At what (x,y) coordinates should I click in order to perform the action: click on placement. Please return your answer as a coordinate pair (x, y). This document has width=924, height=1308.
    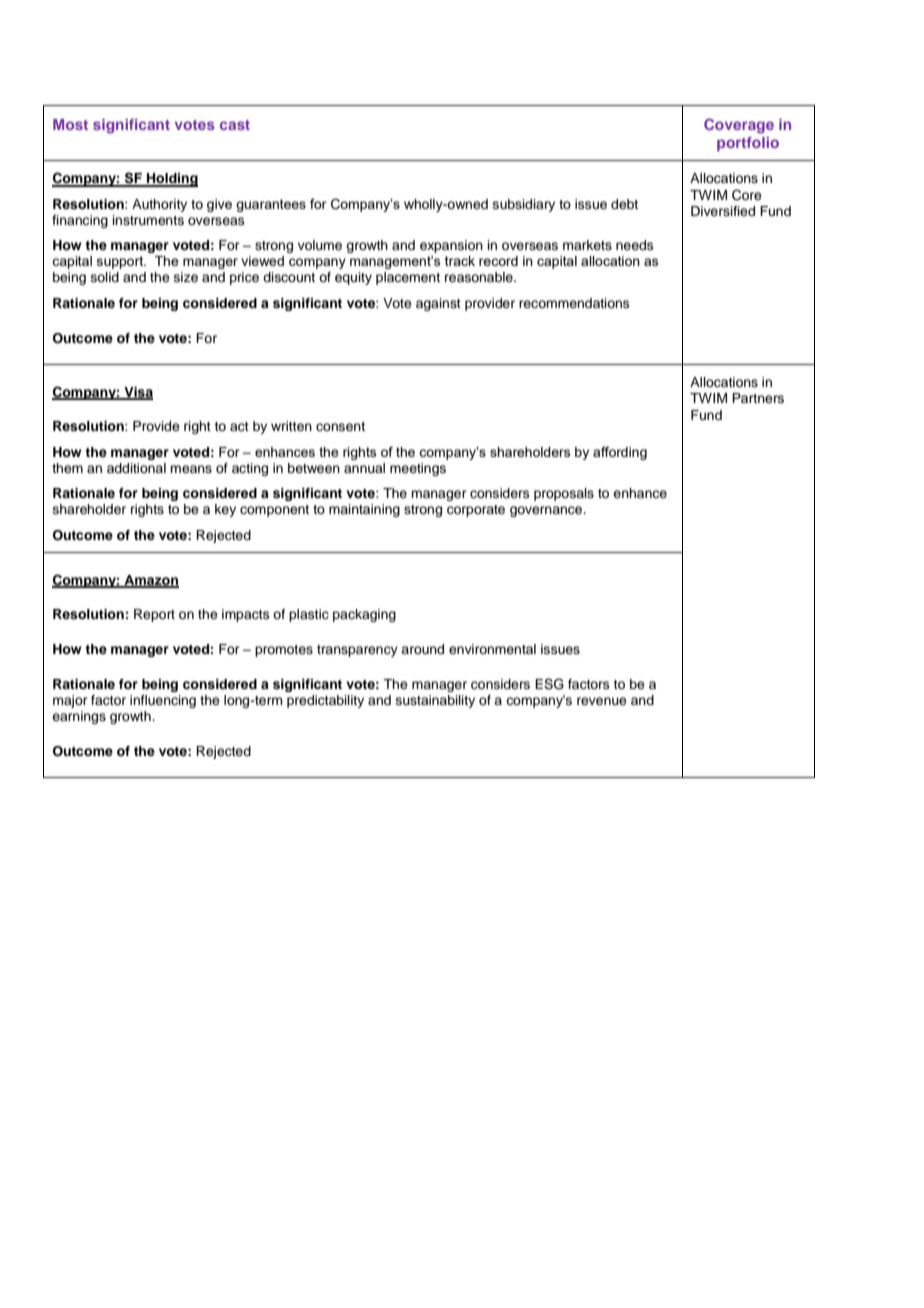
    Looking at the image, I should click on (408, 278).
